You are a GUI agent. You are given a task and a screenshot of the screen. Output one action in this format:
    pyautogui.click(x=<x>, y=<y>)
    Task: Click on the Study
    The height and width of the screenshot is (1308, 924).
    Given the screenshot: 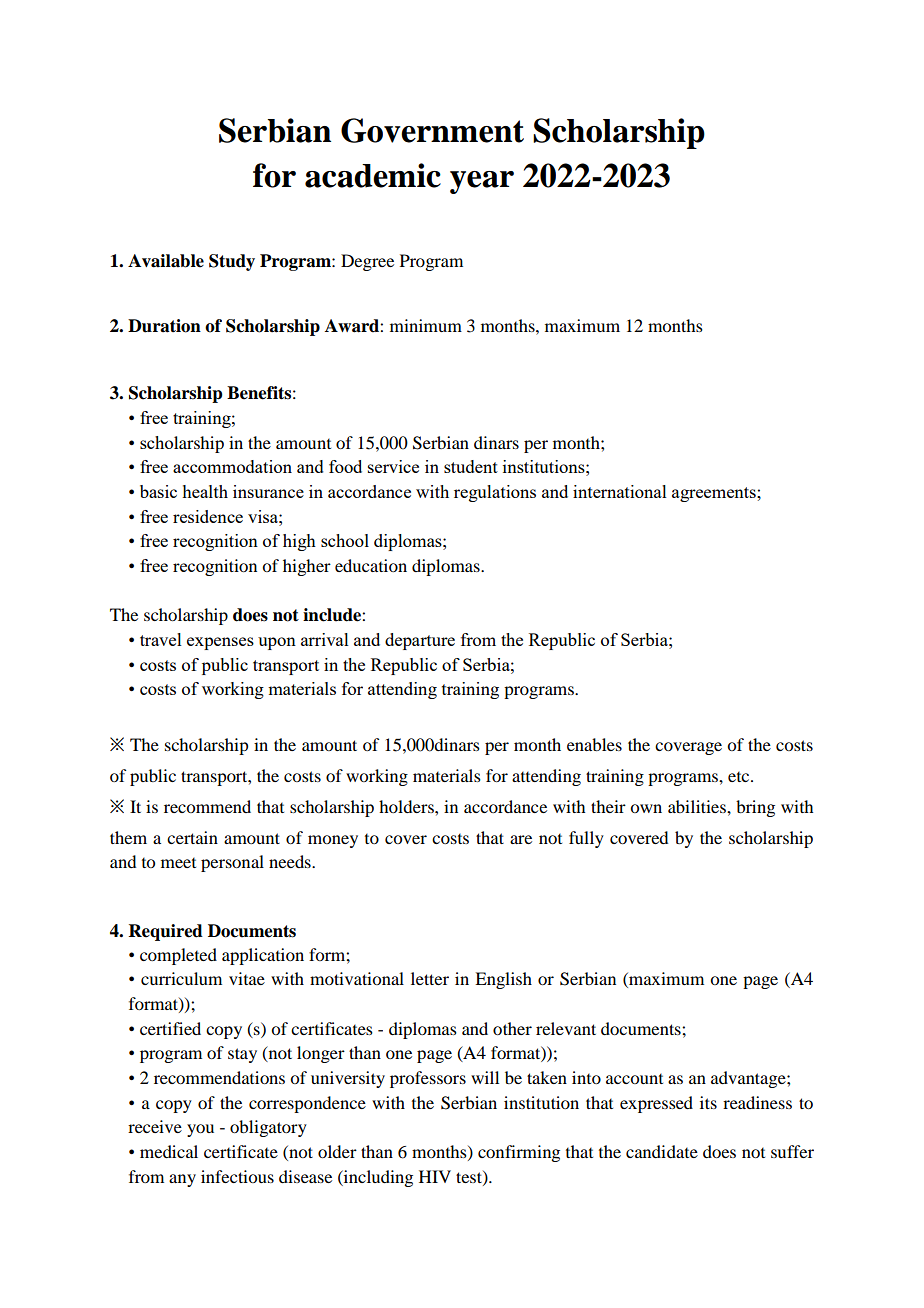 What is the action you would take?
    pyautogui.click(x=232, y=262)
